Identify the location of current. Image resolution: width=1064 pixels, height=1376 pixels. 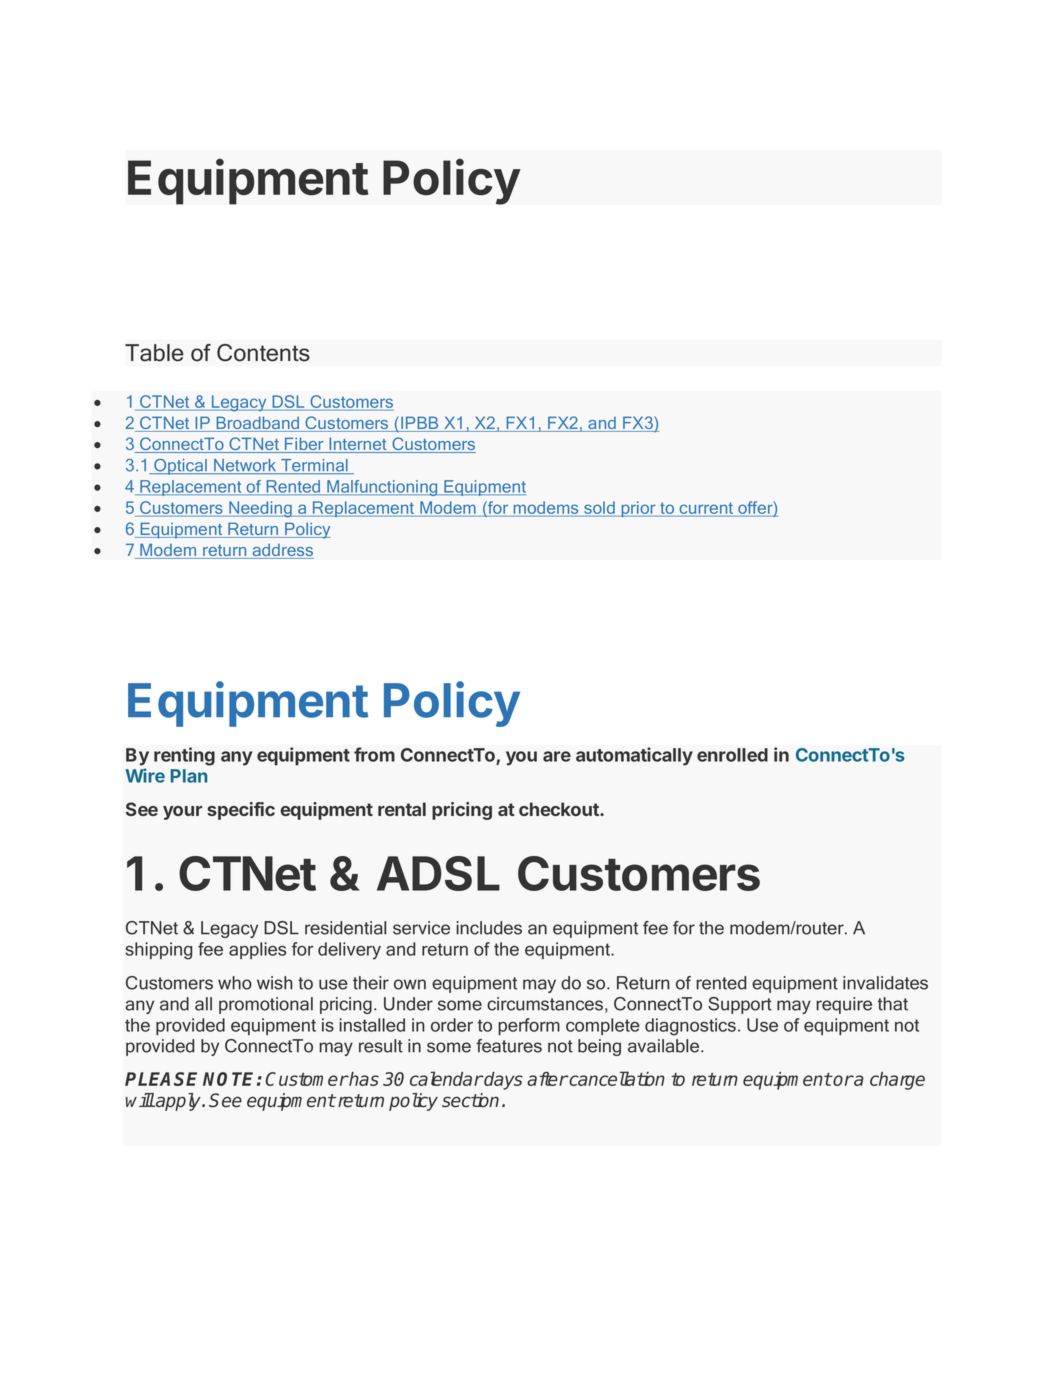
(706, 508).
